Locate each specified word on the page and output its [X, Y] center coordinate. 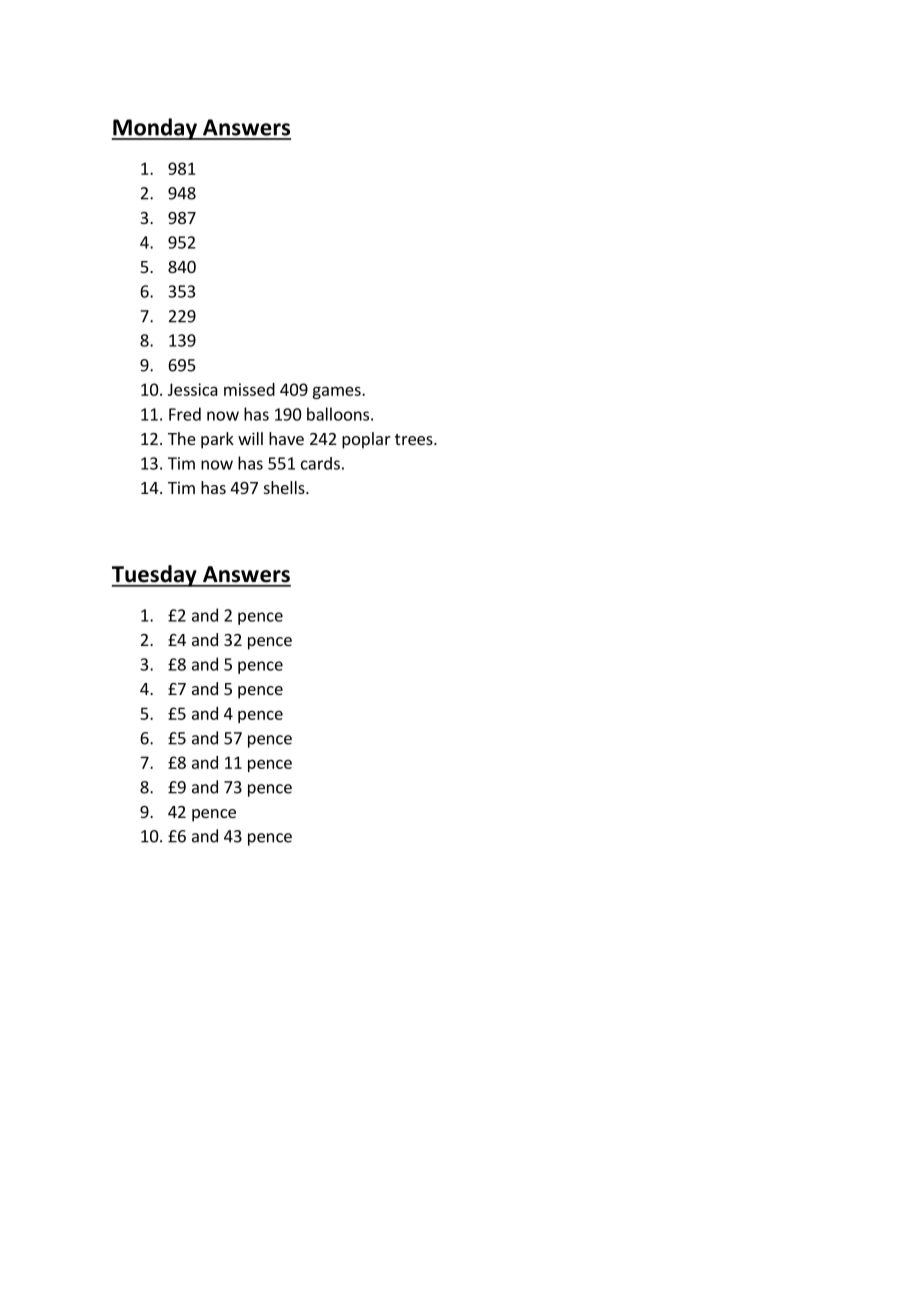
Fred [185, 414]
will [250, 438]
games [337, 392]
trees [415, 439]
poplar [366, 440]
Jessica [193, 389]
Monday [155, 129]
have [286, 438]
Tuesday [155, 576]
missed [249, 389]
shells [285, 487]
